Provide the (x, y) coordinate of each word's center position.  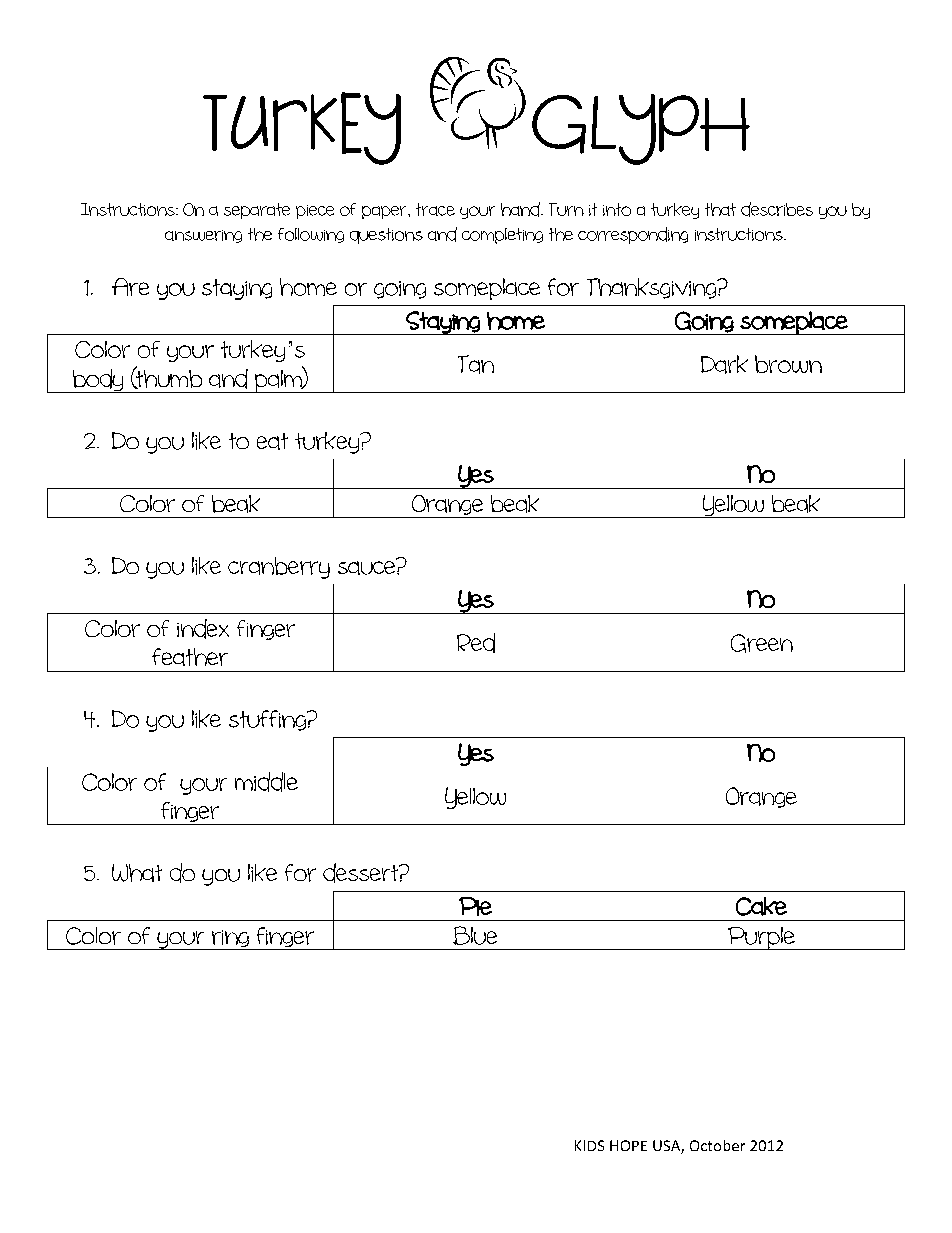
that (720, 209)
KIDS (589, 1145)
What (137, 873)
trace (435, 209)
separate (257, 211)
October (717, 1145)
